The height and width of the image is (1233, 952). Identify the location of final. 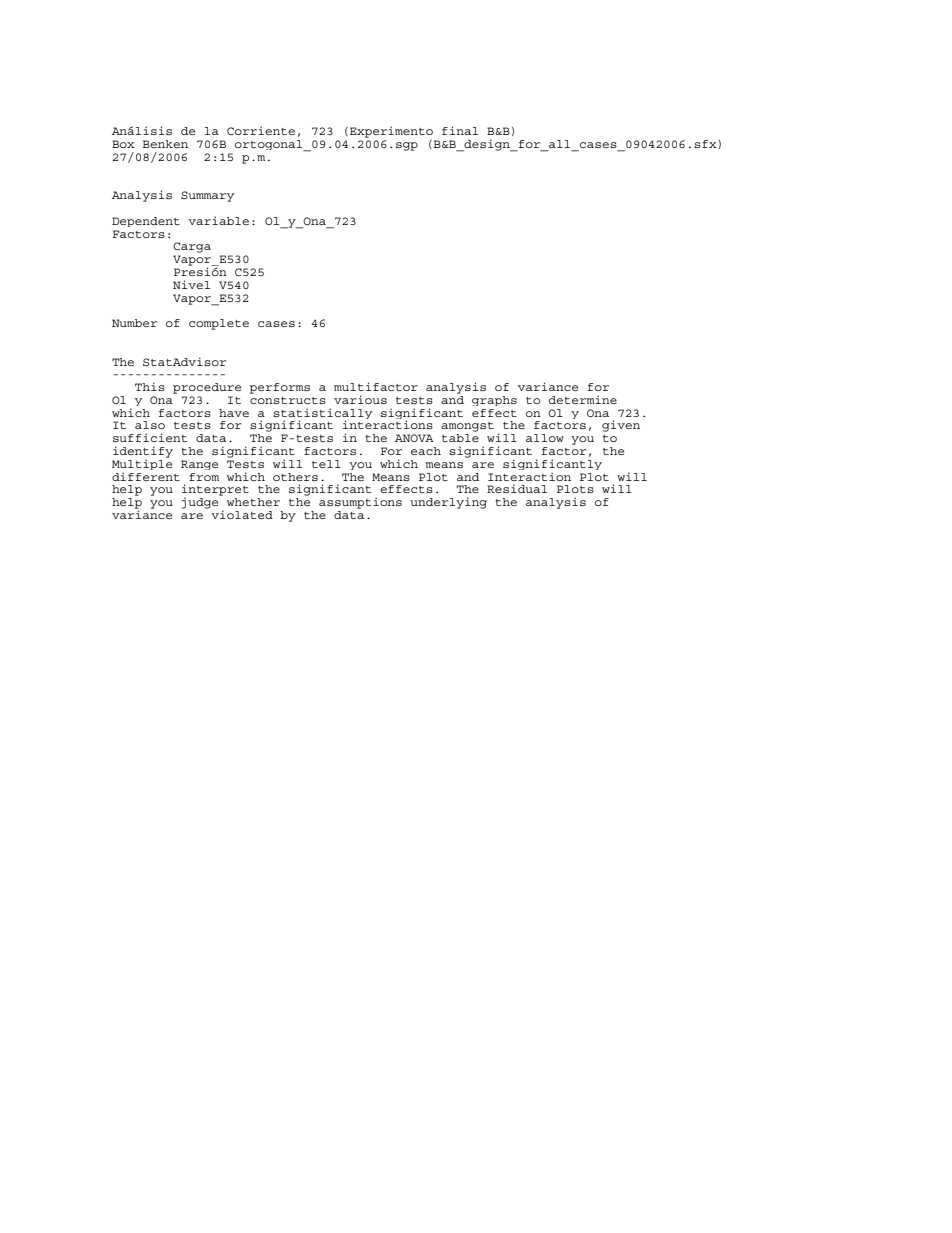
(460, 130).
